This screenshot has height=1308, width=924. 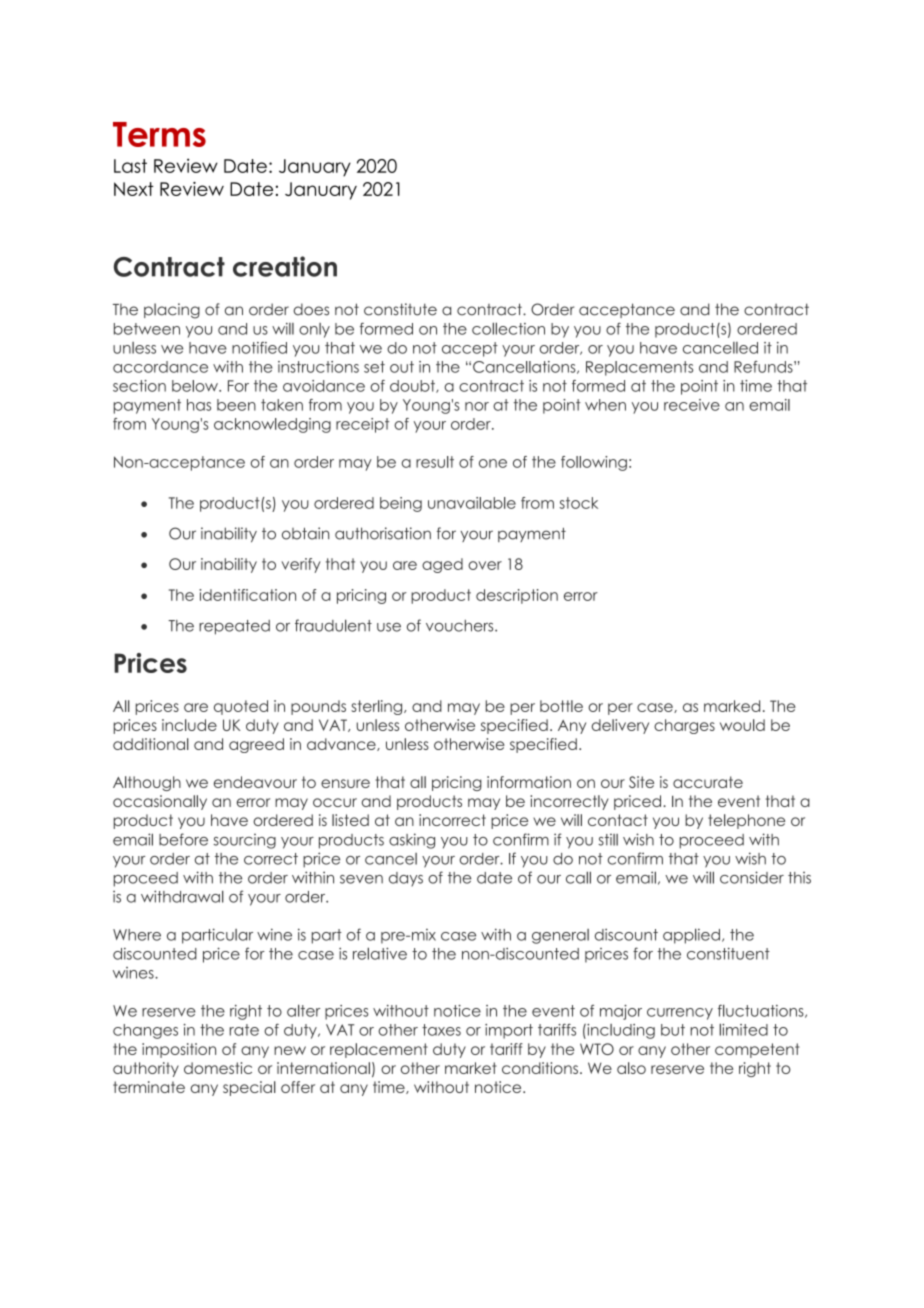 What do you see at coordinates (529, 782) in the screenshot?
I see `information` at bounding box center [529, 782].
